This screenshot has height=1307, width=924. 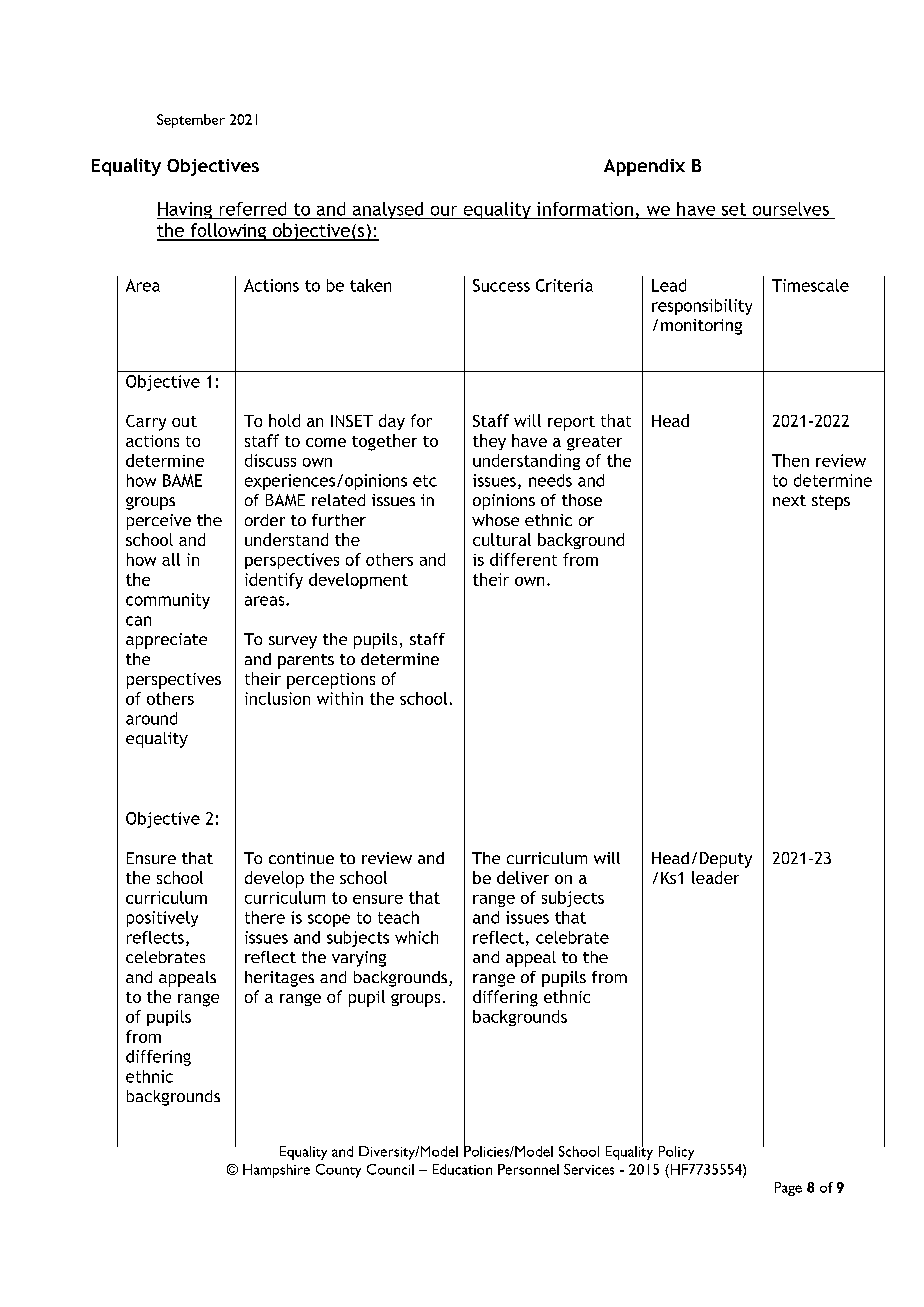 What do you see at coordinates (416, 937) in the screenshot?
I see `which` at bounding box center [416, 937].
